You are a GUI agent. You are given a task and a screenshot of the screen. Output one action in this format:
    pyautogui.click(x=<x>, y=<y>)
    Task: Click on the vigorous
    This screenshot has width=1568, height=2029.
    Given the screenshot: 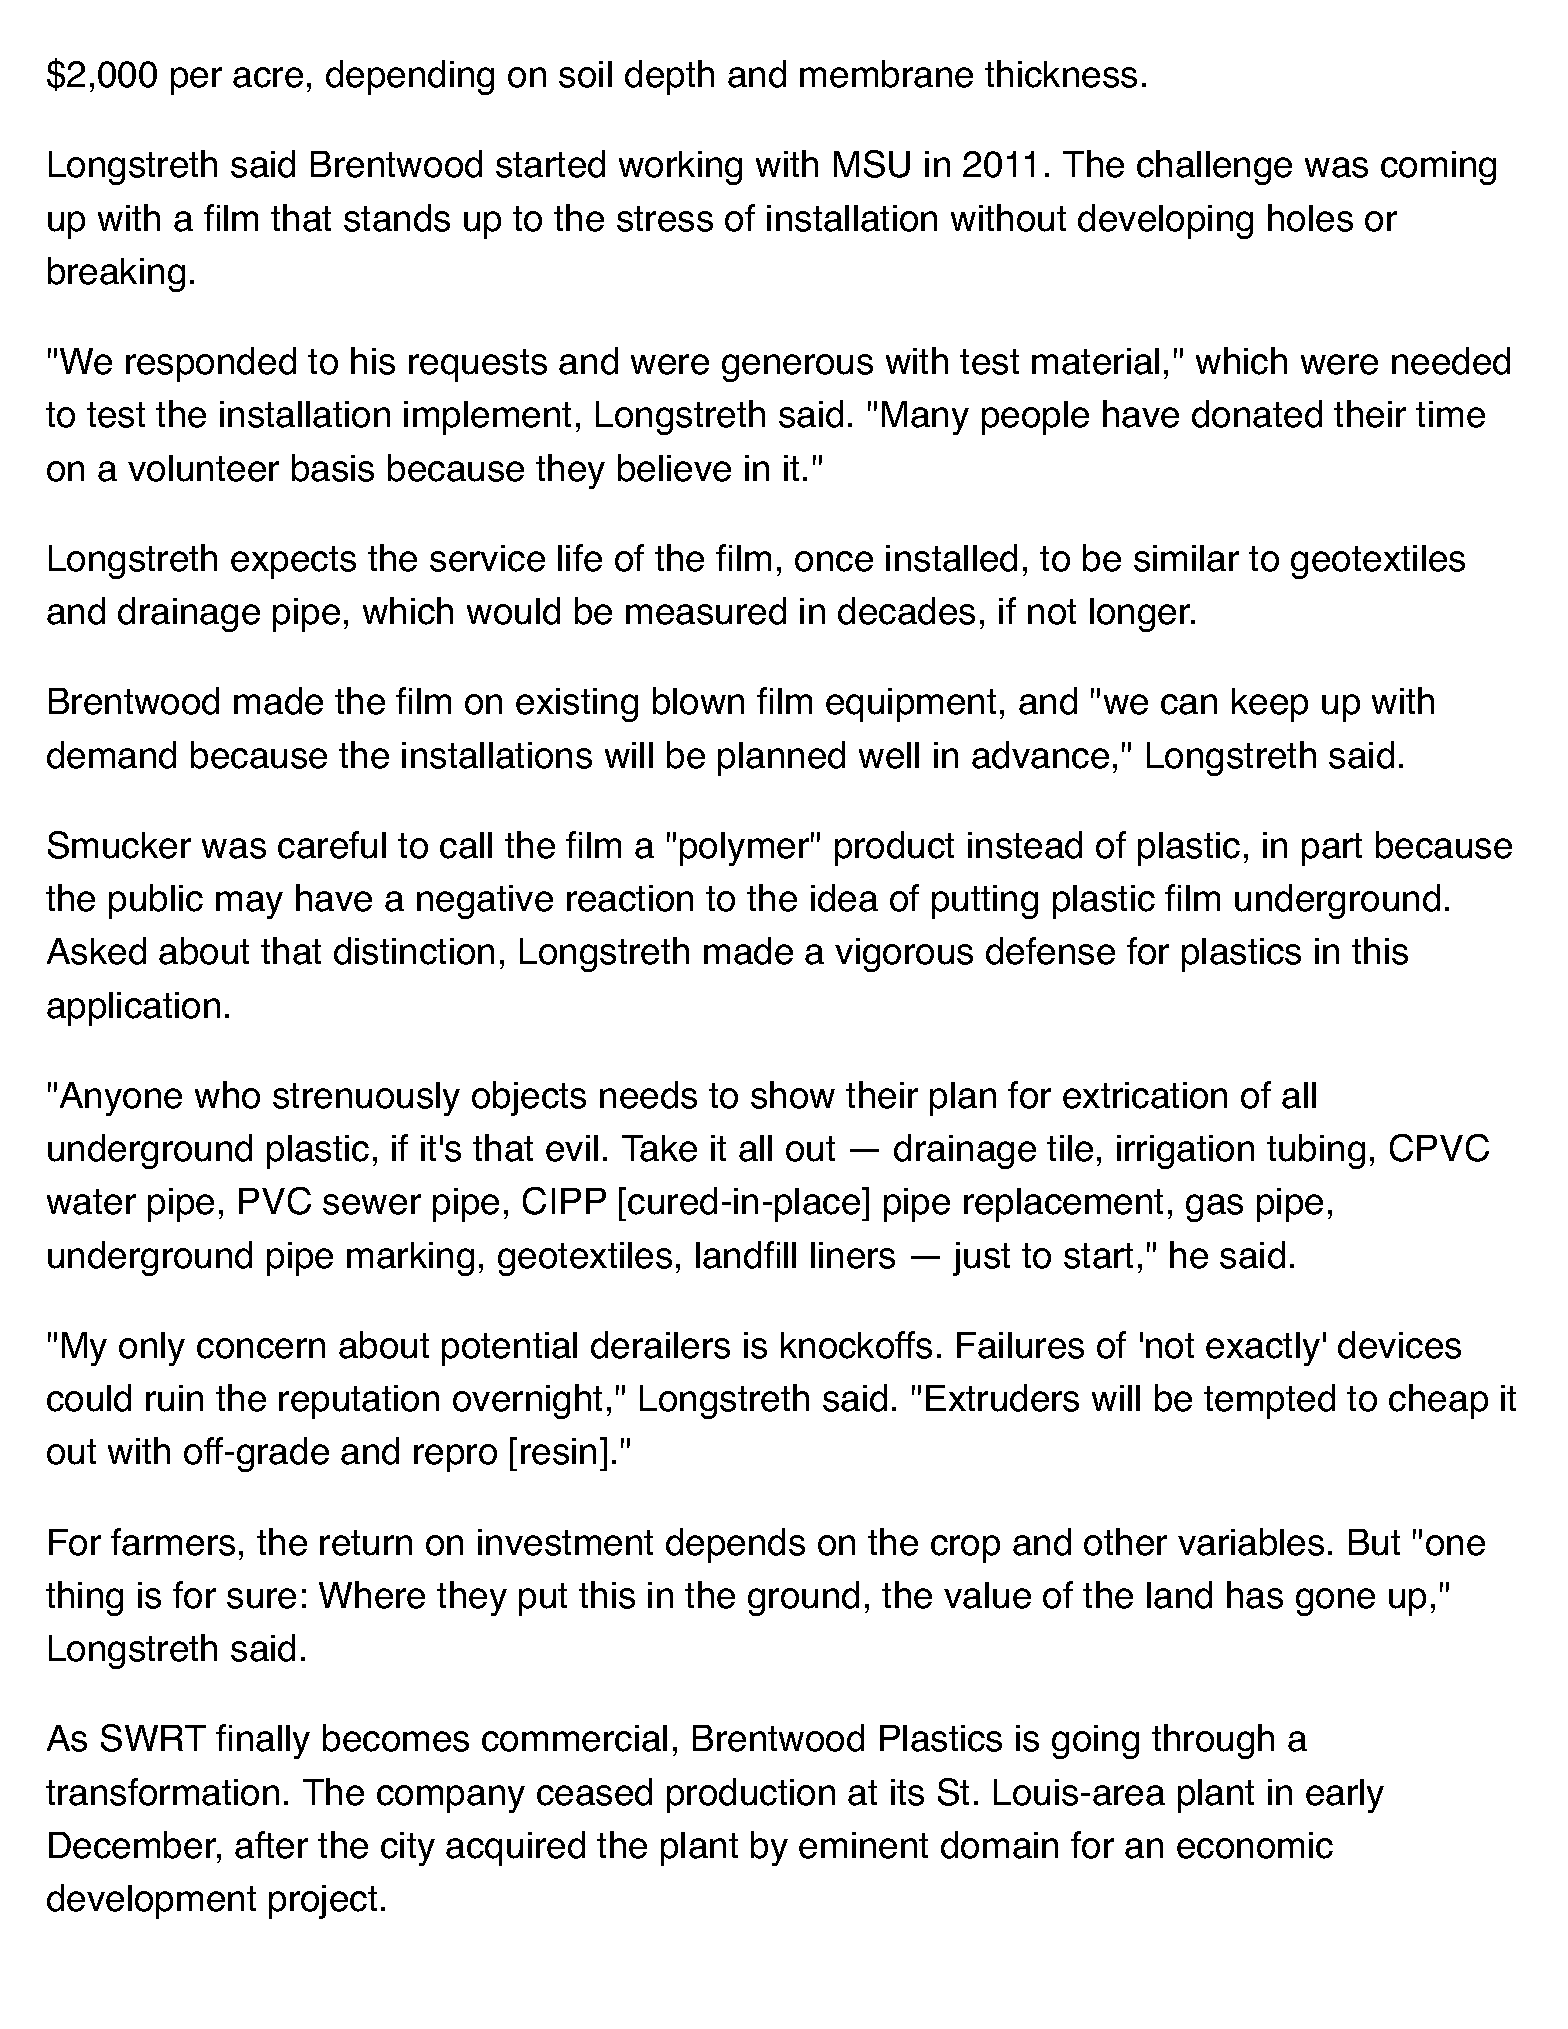 What is the action you would take?
    pyautogui.click(x=904, y=955)
